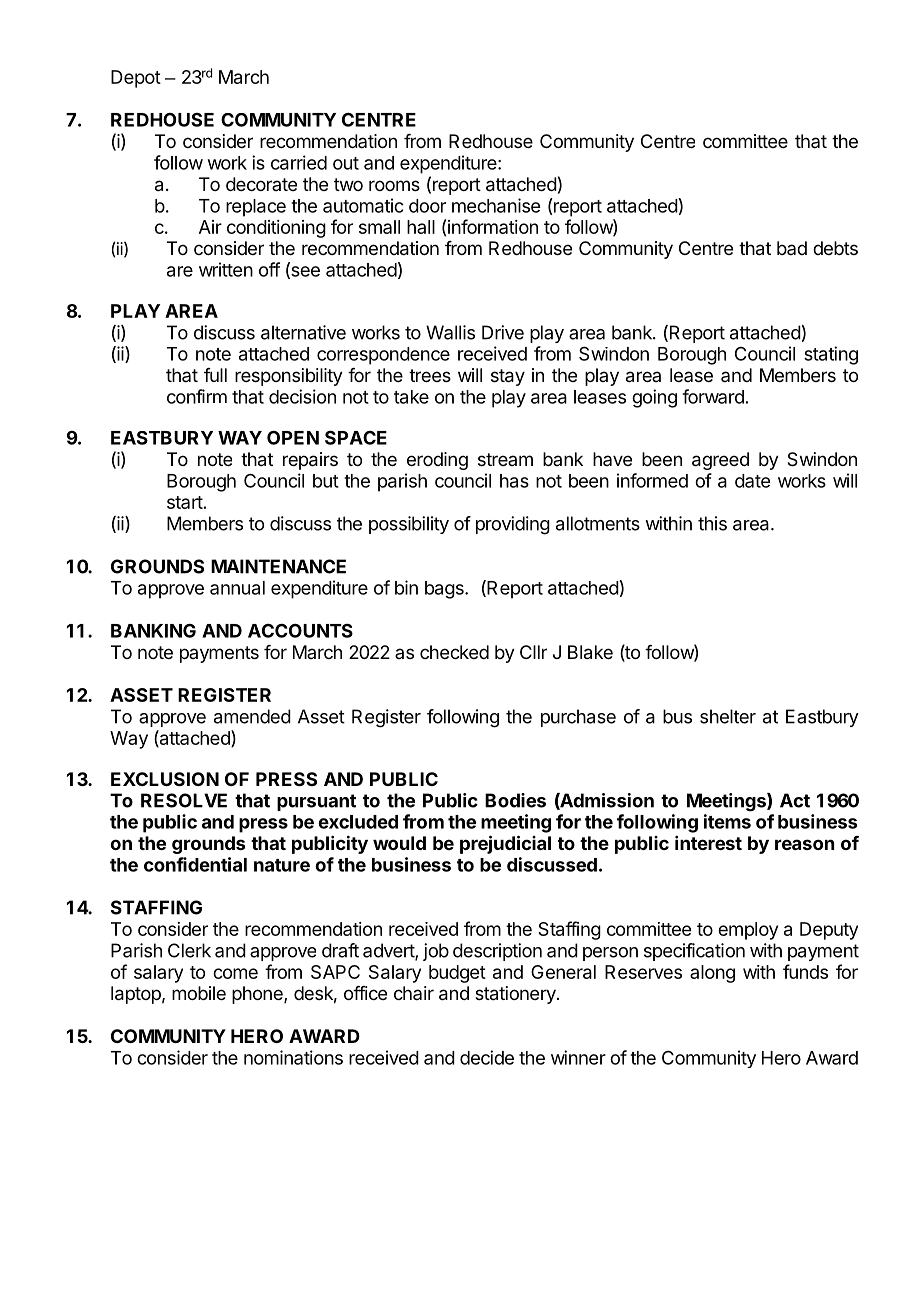 The width and height of the screenshot is (924, 1308). What do you see at coordinates (199, 993) in the screenshot?
I see `mobile` at bounding box center [199, 993].
